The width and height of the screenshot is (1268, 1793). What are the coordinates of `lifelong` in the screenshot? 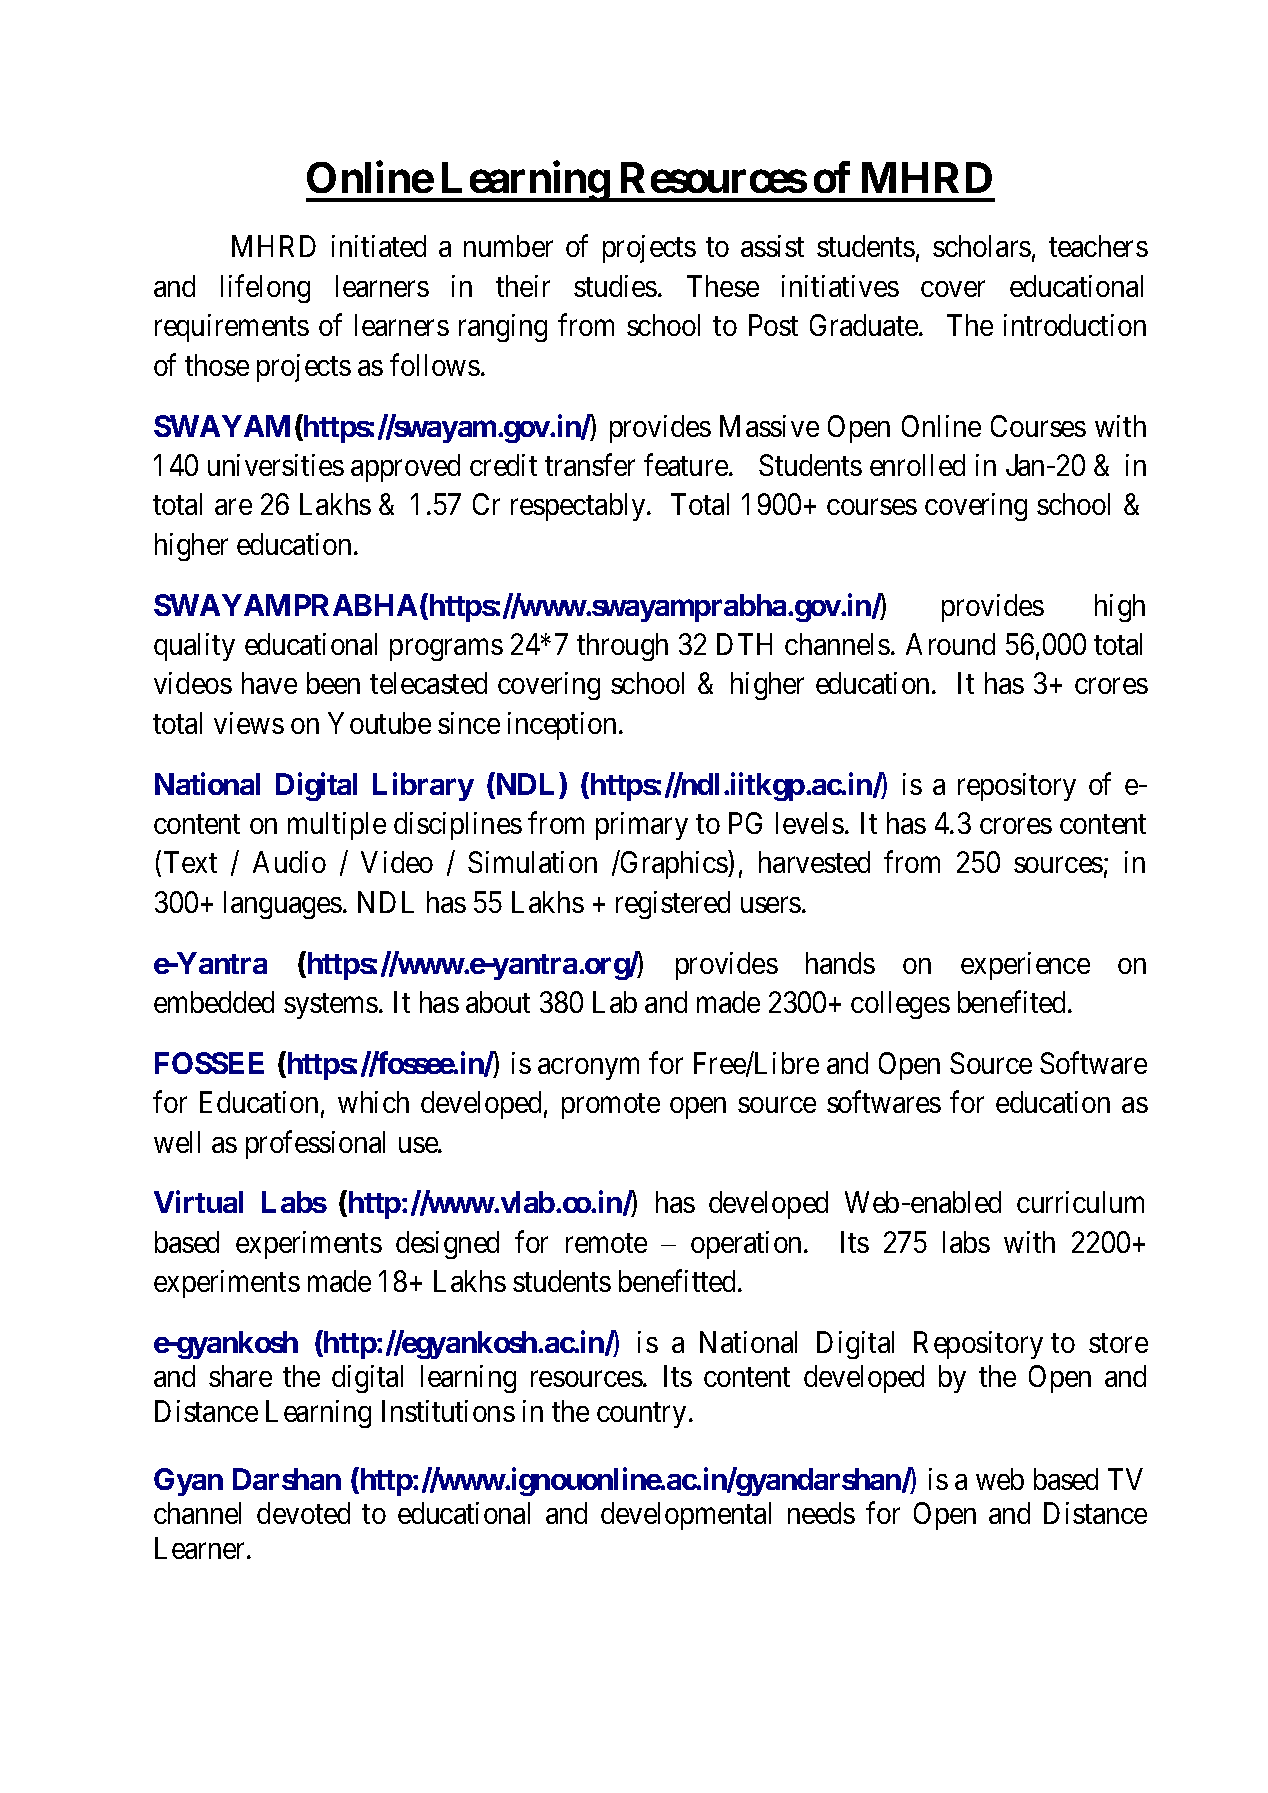 It's located at (265, 289).
